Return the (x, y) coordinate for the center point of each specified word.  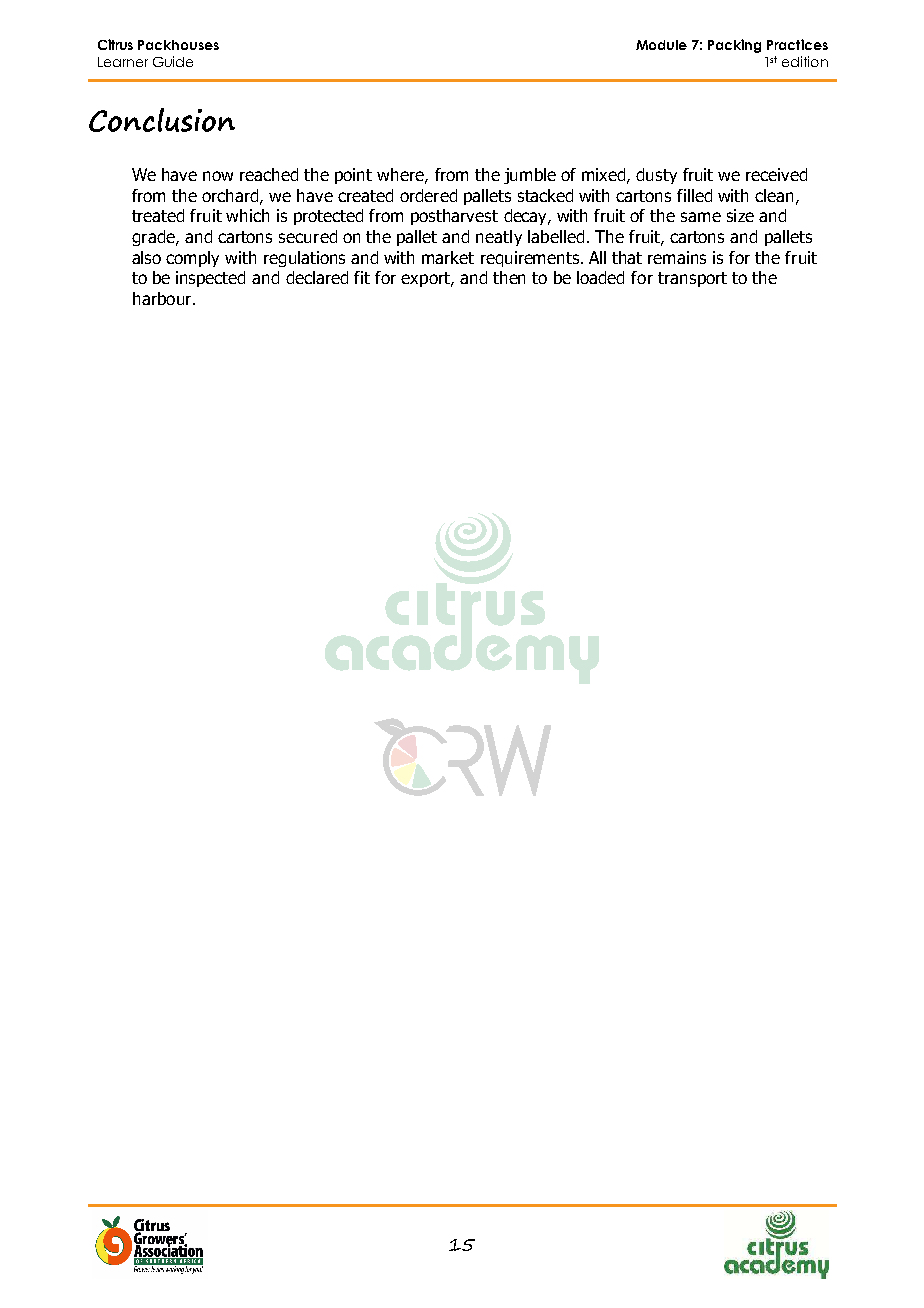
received (776, 174)
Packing (734, 46)
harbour (162, 298)
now (218, 176)
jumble (530, 176)
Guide (173, 61)
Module (661, 45)
